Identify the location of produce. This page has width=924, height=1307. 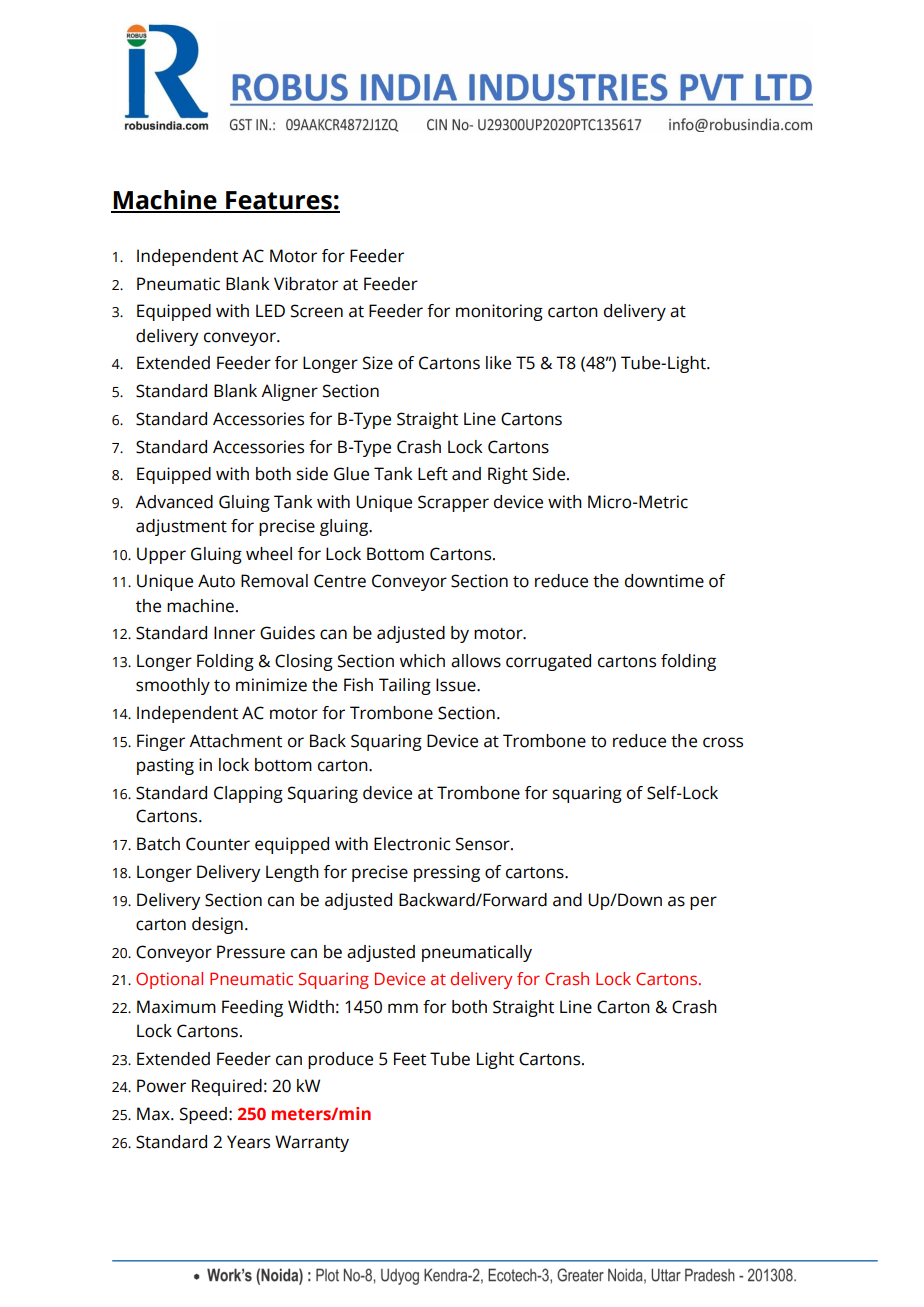
(340, 1060).
